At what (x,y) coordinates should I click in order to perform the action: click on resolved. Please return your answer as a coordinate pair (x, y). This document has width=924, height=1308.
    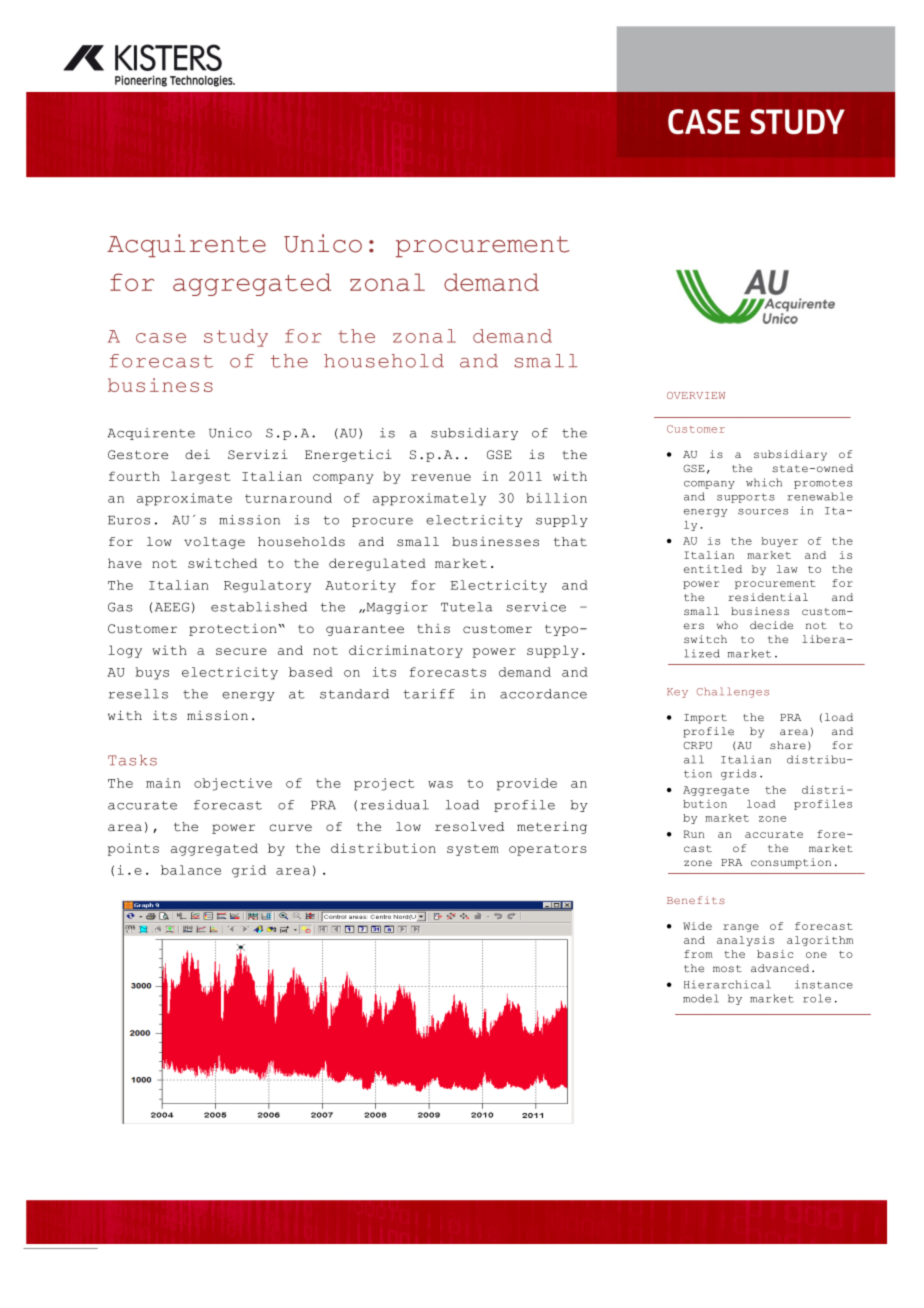
    Looking at the image, I should click on (469, 827).
